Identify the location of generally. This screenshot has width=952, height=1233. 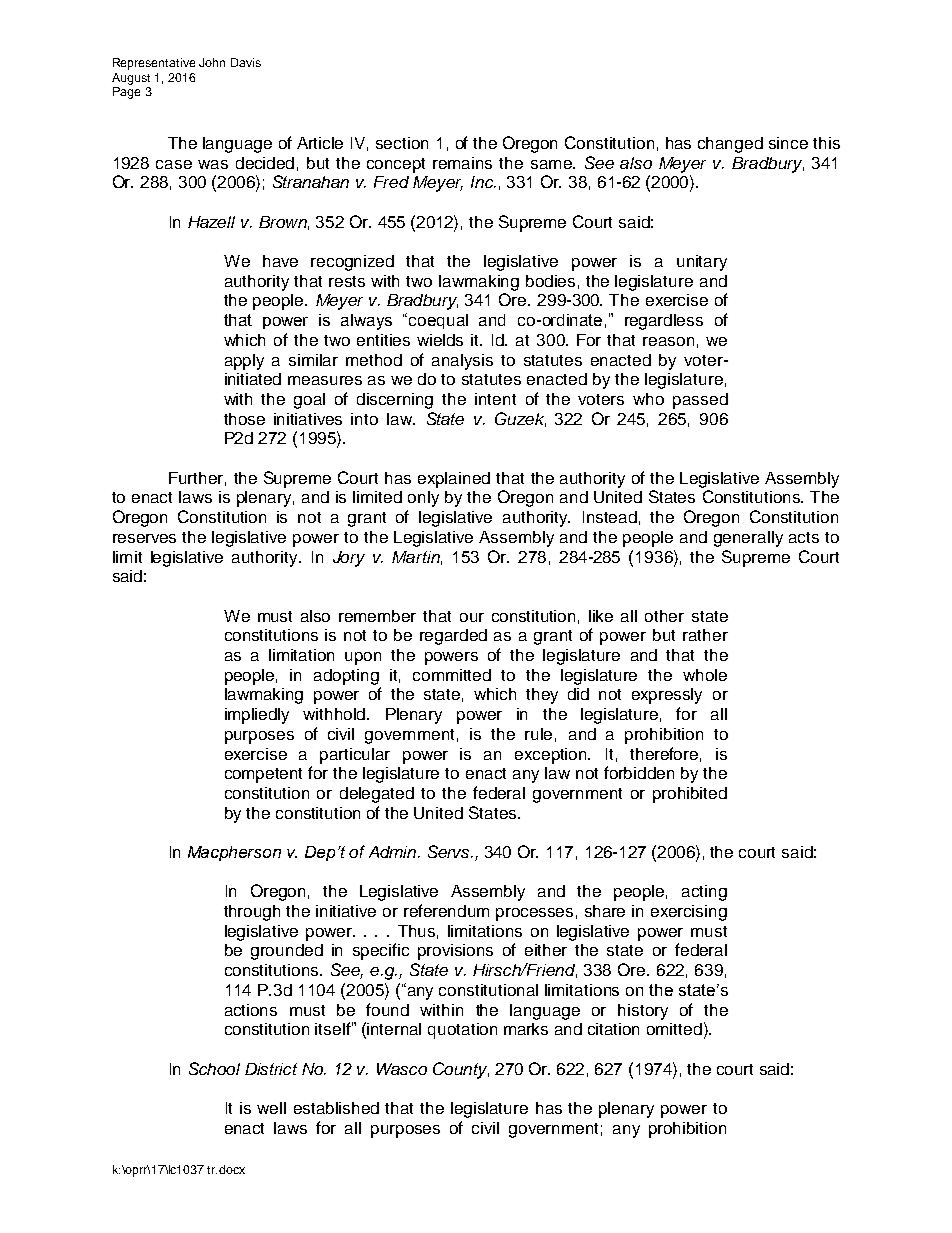
(748, 539).
